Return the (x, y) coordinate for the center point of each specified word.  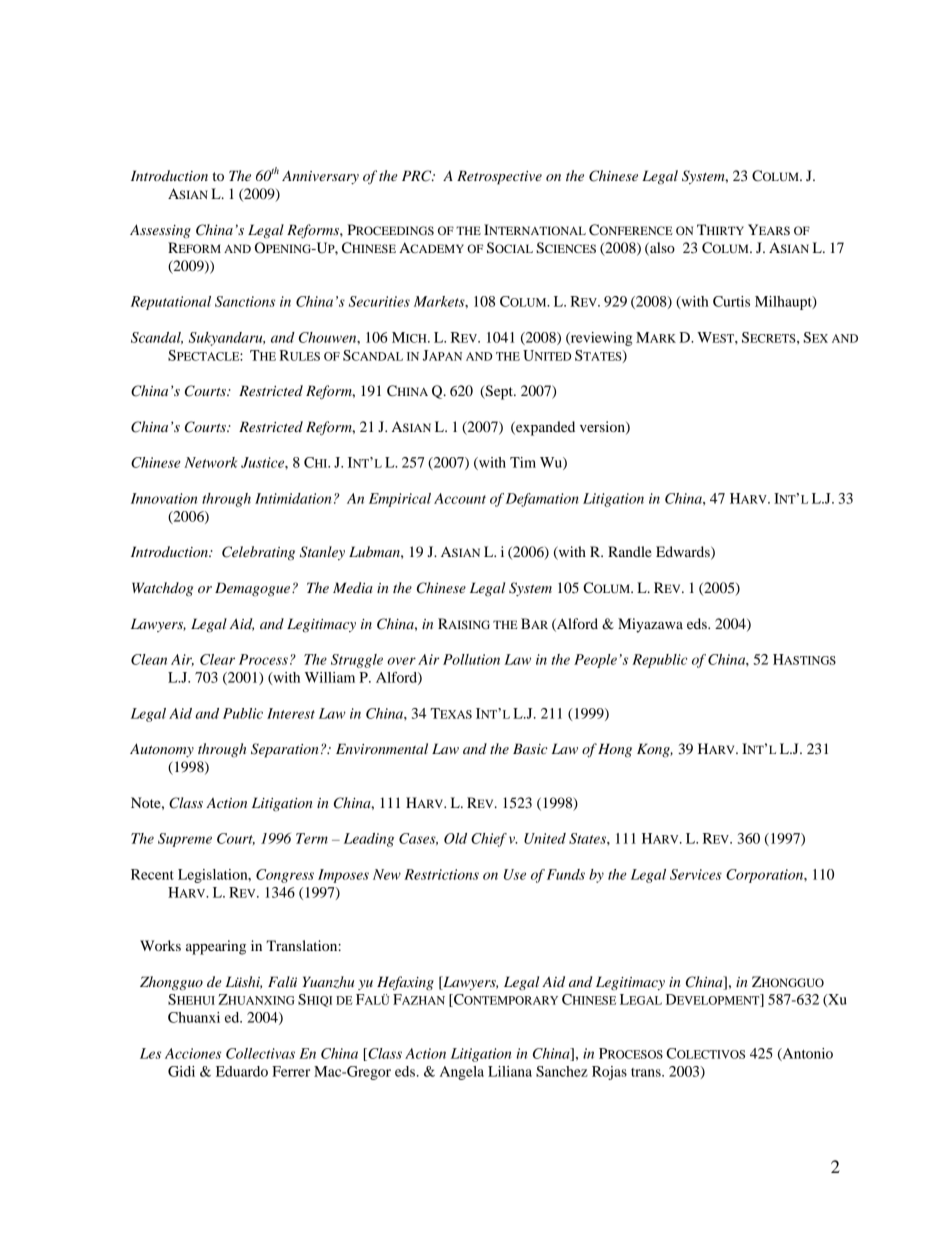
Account (460, 498)
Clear (217, 659)
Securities (379, 301)
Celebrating (258, 553)
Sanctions (245, 301)
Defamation (542, 500)
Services (696, 874)
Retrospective (499, 177)
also (661, 248)
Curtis (731, 301)
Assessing (160, 231)
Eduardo (242, 1071)
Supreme (185, 840)
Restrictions (441, 874)
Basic (530, 748)
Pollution (471, 659)
